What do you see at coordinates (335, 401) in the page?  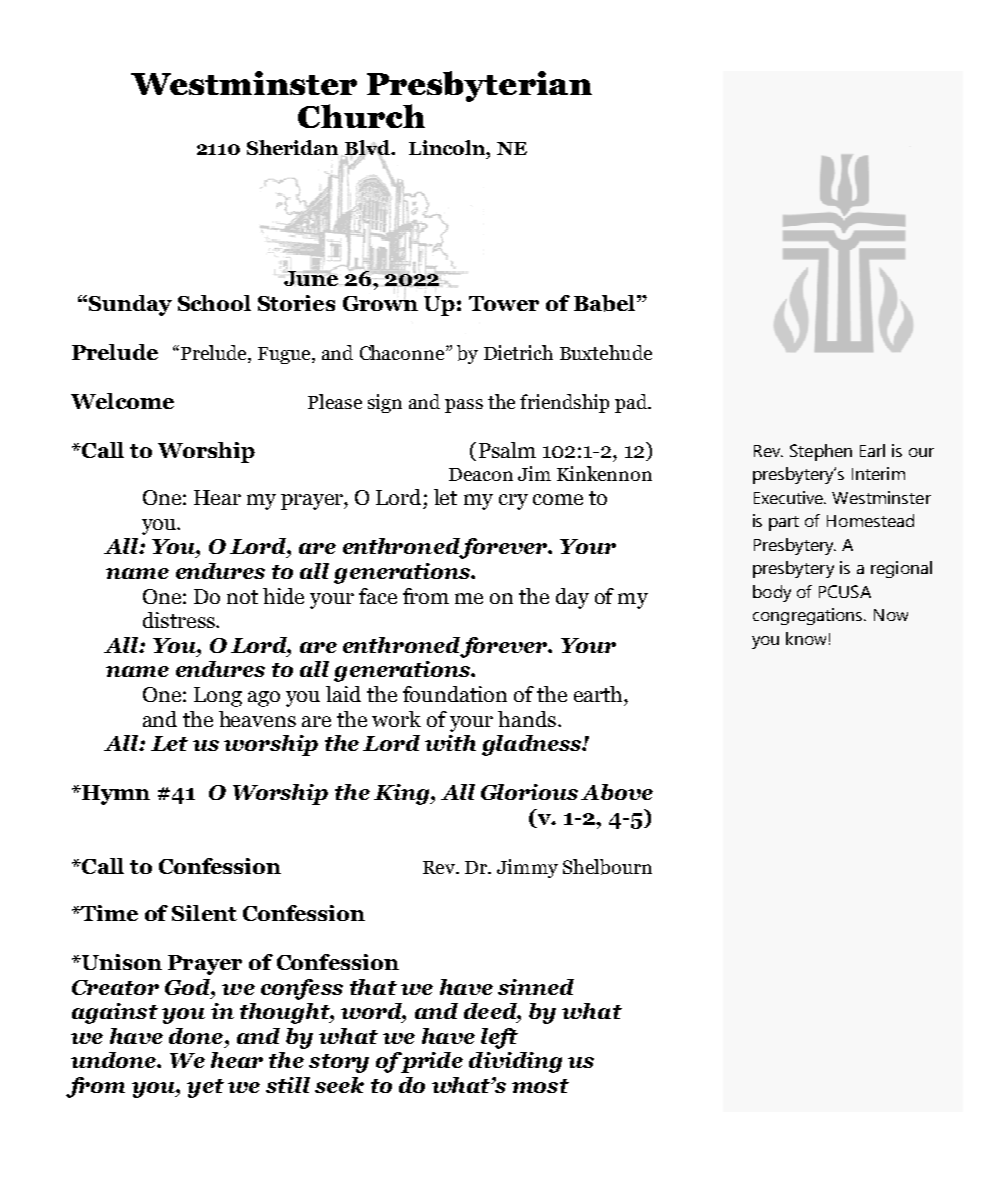 I see `Please` at bounding box center [335, 401].
